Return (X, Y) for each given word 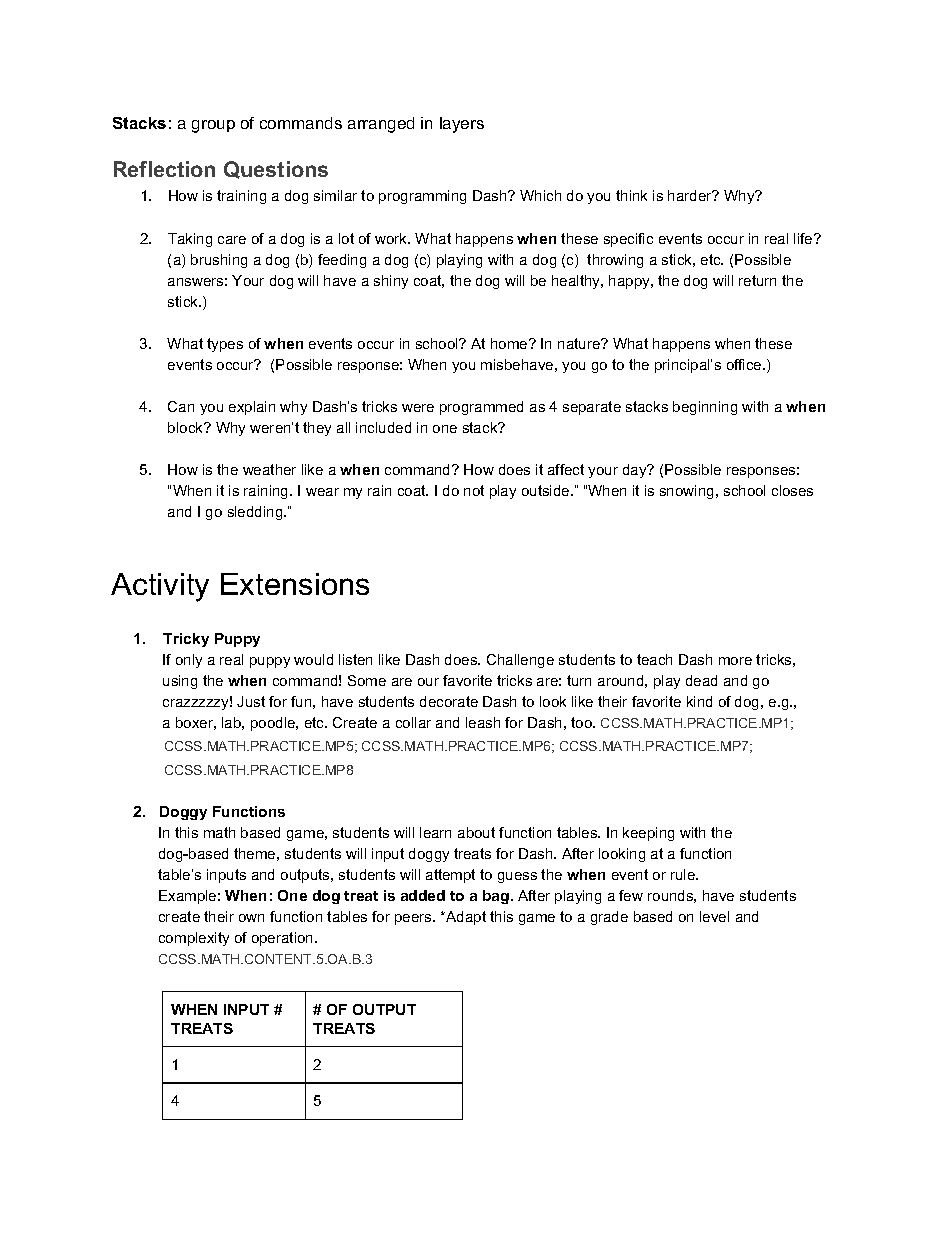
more (735, 661)
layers (462, 125)
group (213, 126)
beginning (705, 408)
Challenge (520, 661)
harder (691, 195)
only (189, 661)
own (251, 918)
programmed (481, 408)
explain (252, 408)
